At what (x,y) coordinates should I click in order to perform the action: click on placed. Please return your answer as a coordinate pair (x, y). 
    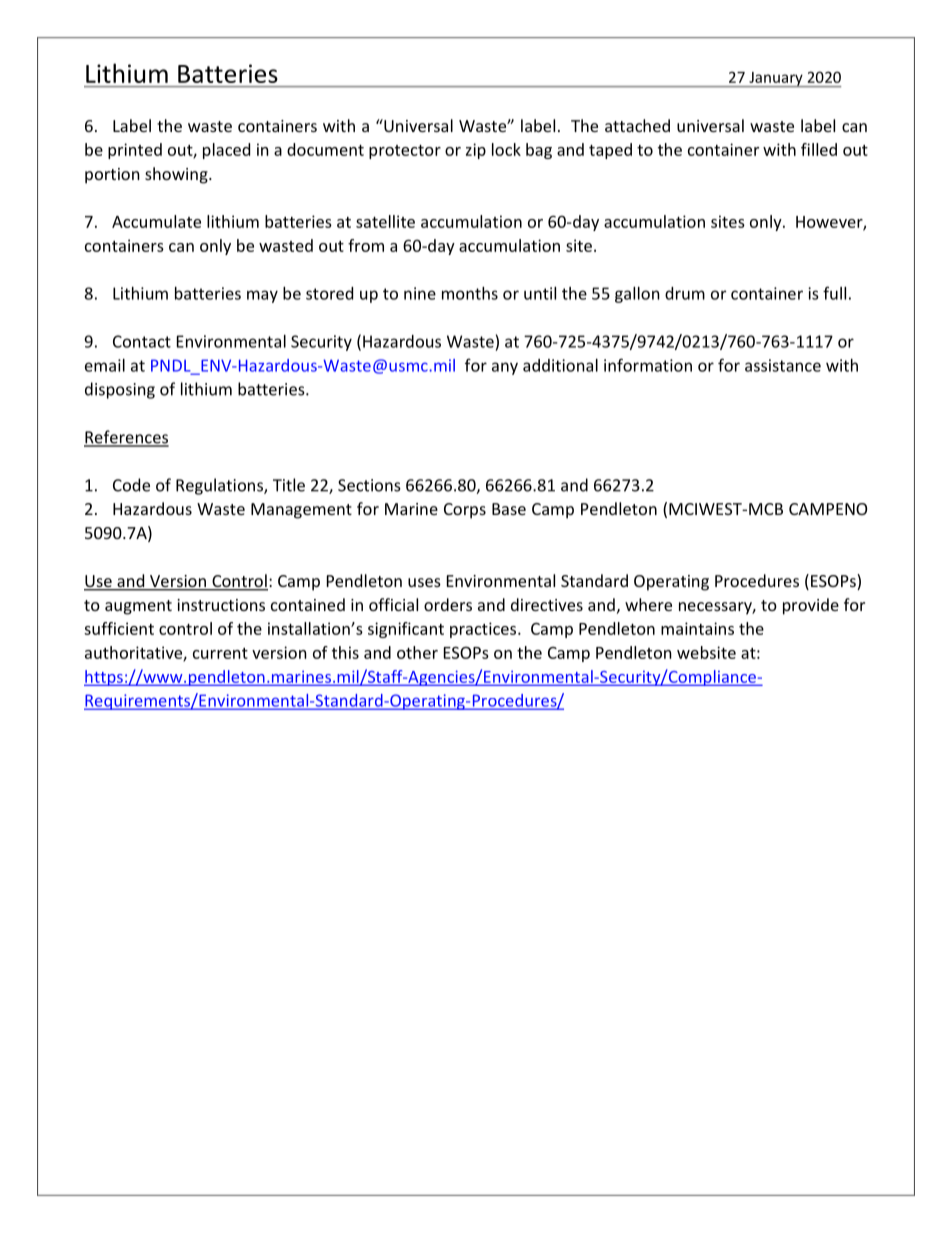
    Looking at the image, I should click on (226, 151).
